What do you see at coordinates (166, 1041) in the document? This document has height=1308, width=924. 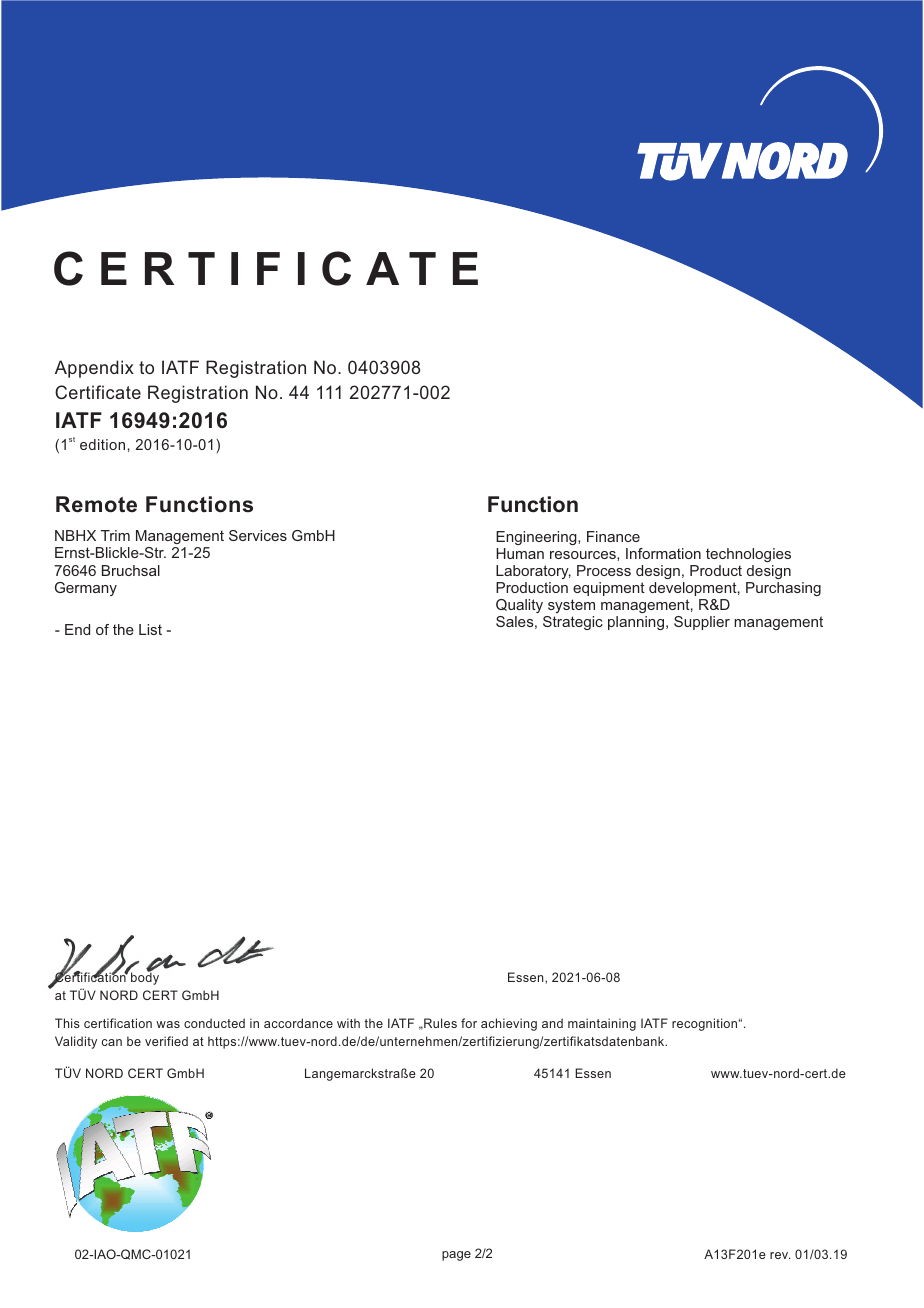 I see `verified` at bounding box center [166, 1041].
